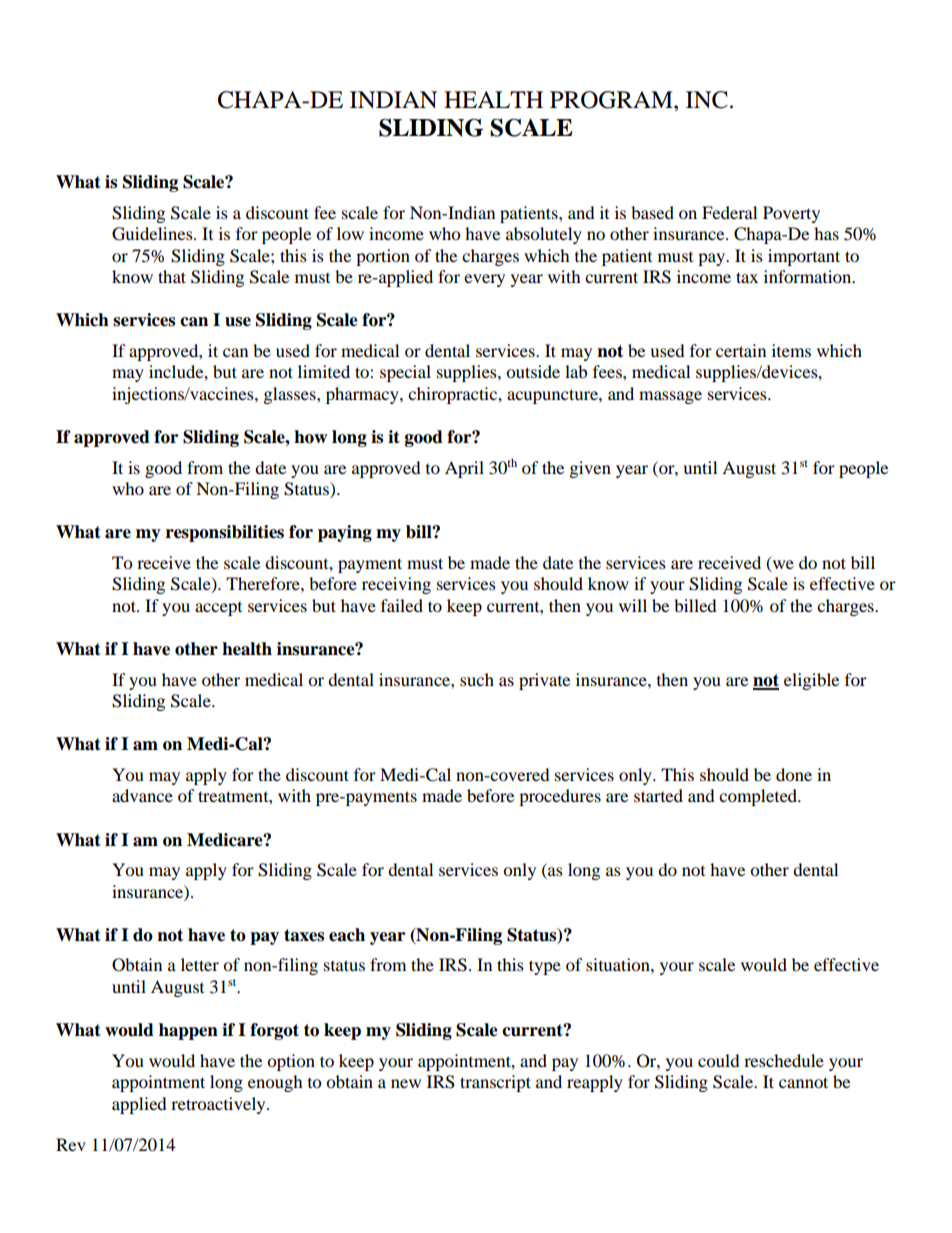  Describe the element at coordinates (612, 100) in the page. I see `PROGRAM` at that location.
